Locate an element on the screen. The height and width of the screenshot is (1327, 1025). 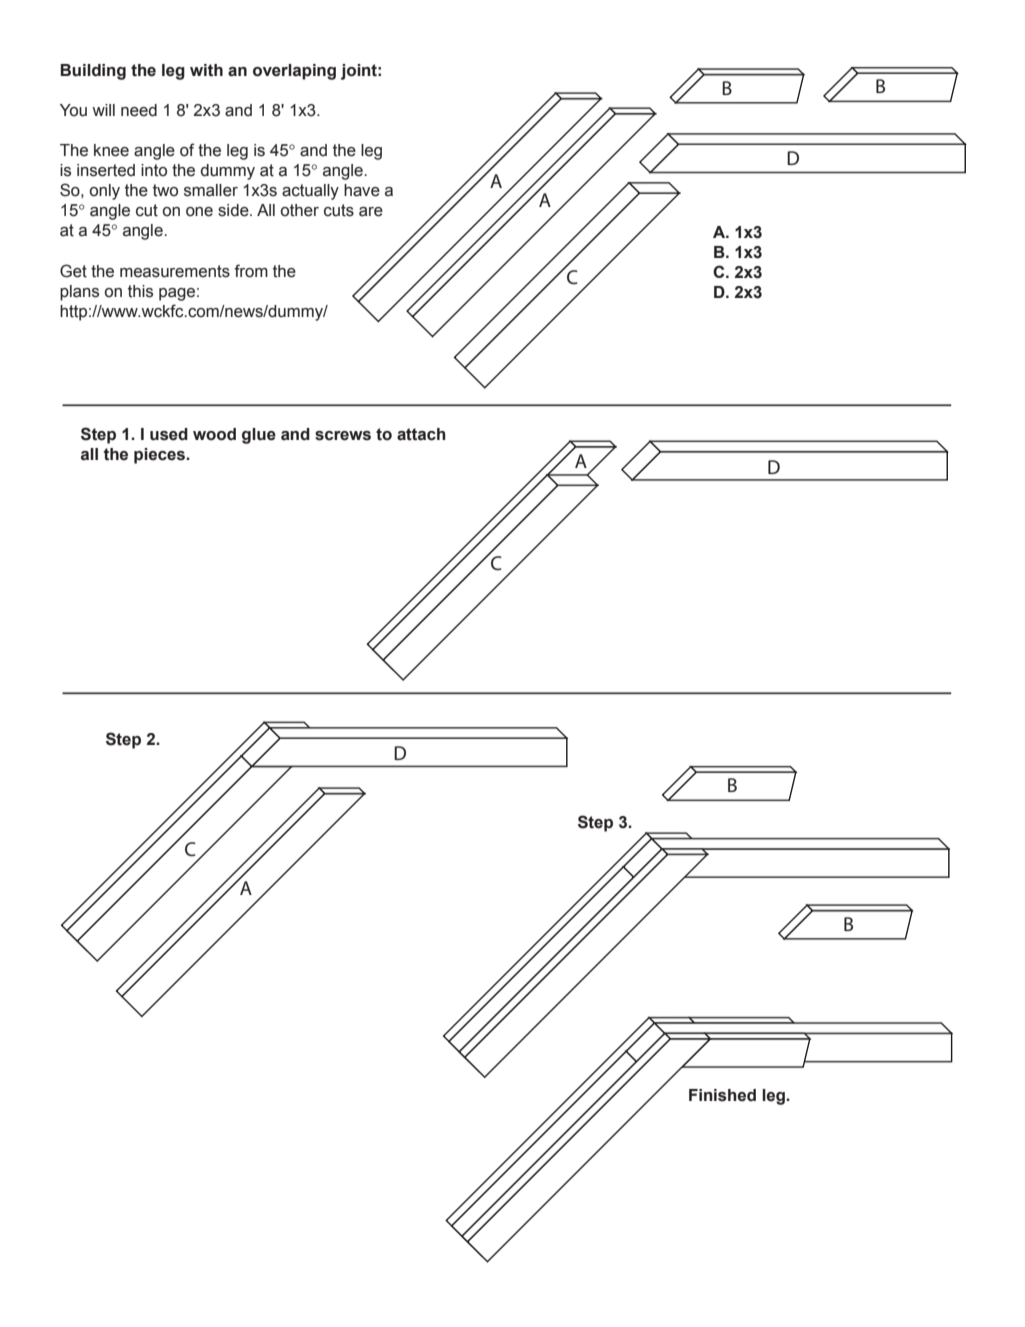
are is located at coordinates (371, 212).
